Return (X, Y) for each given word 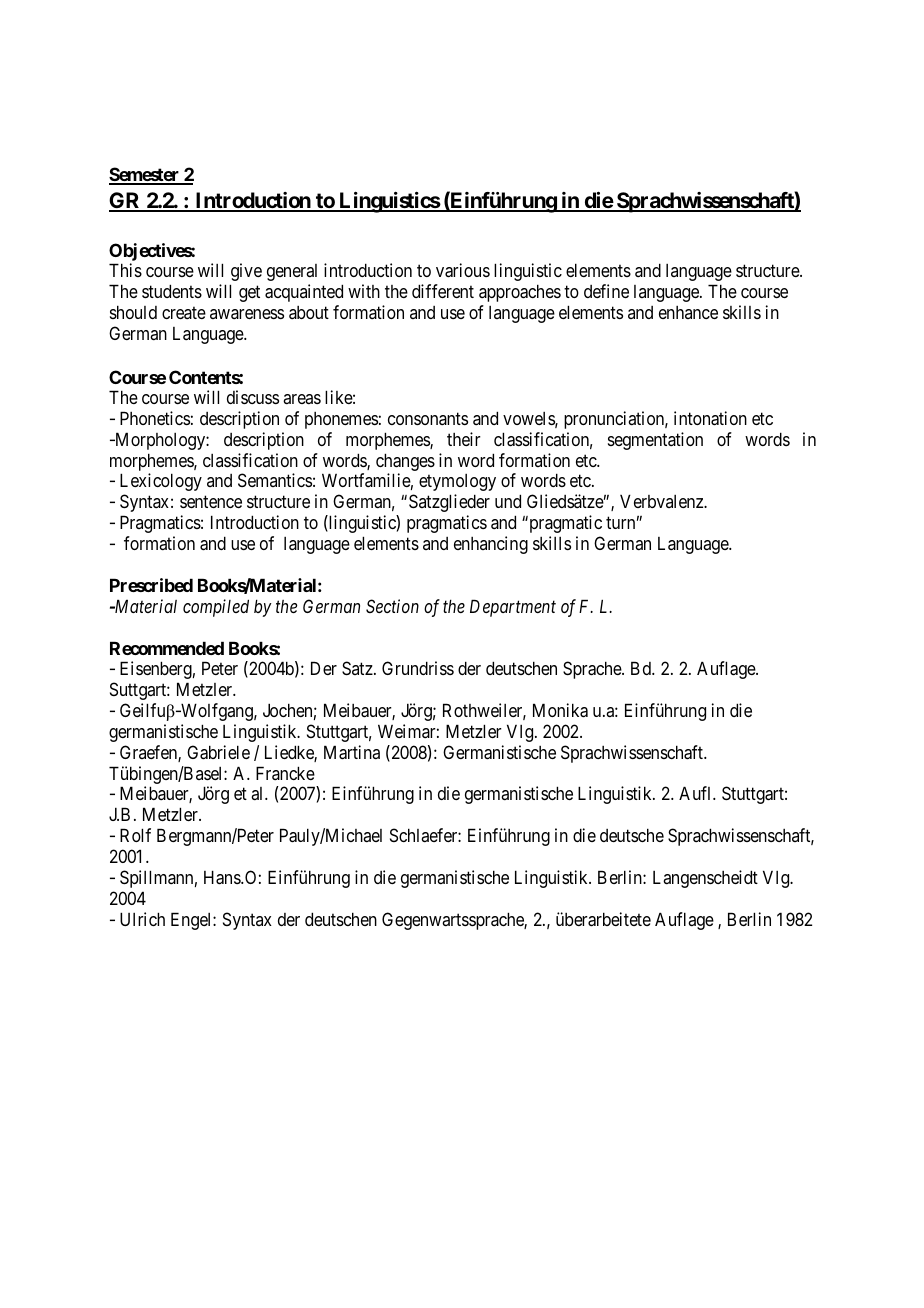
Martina (352, 752)
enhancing (491, 545)
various (463, 270)
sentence (211, 502)
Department (513, 608)
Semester (145, 175)
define (606, 291)
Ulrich (142, 919)
